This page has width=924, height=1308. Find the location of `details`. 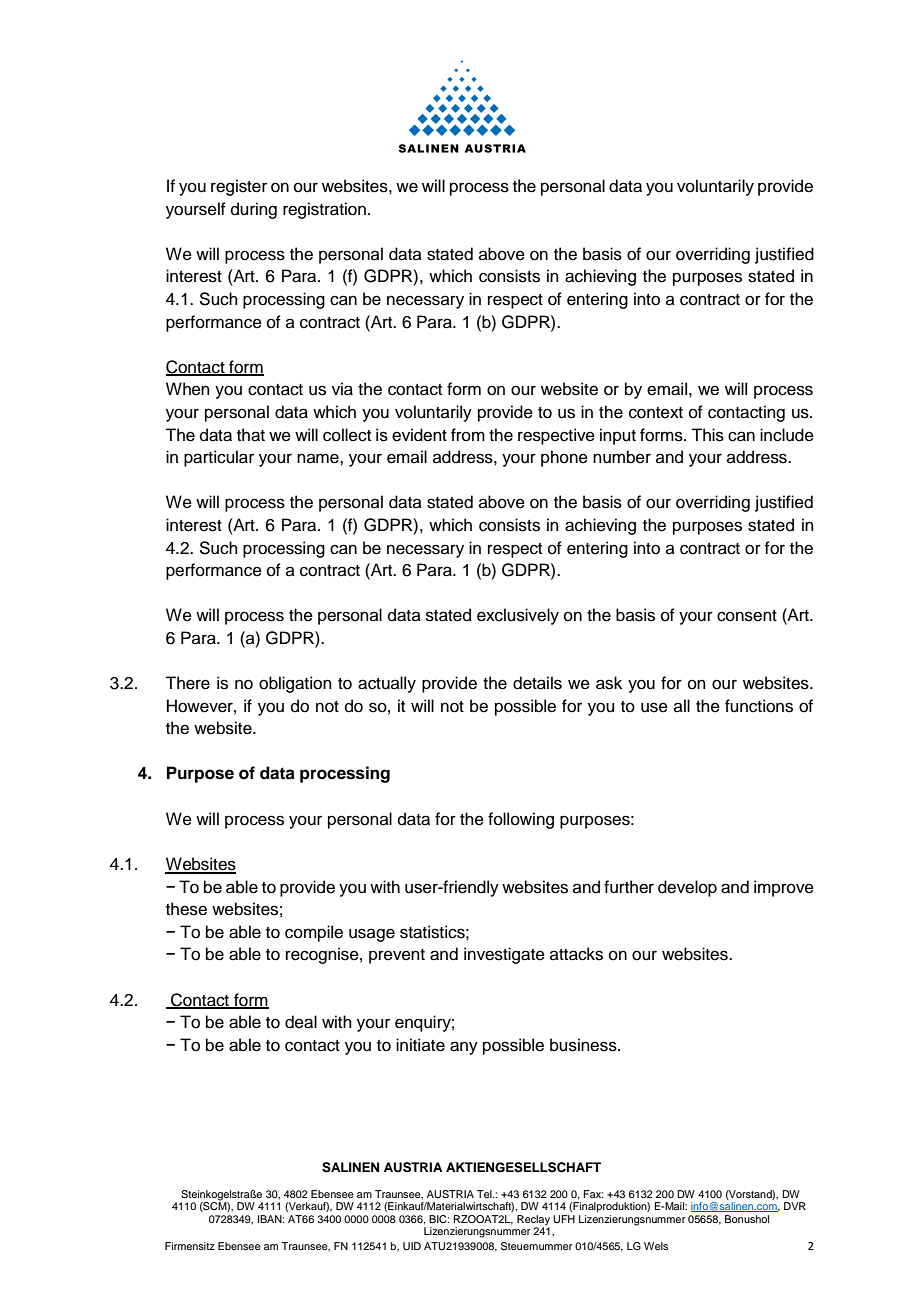

details is located at coordinates (537, 683).
